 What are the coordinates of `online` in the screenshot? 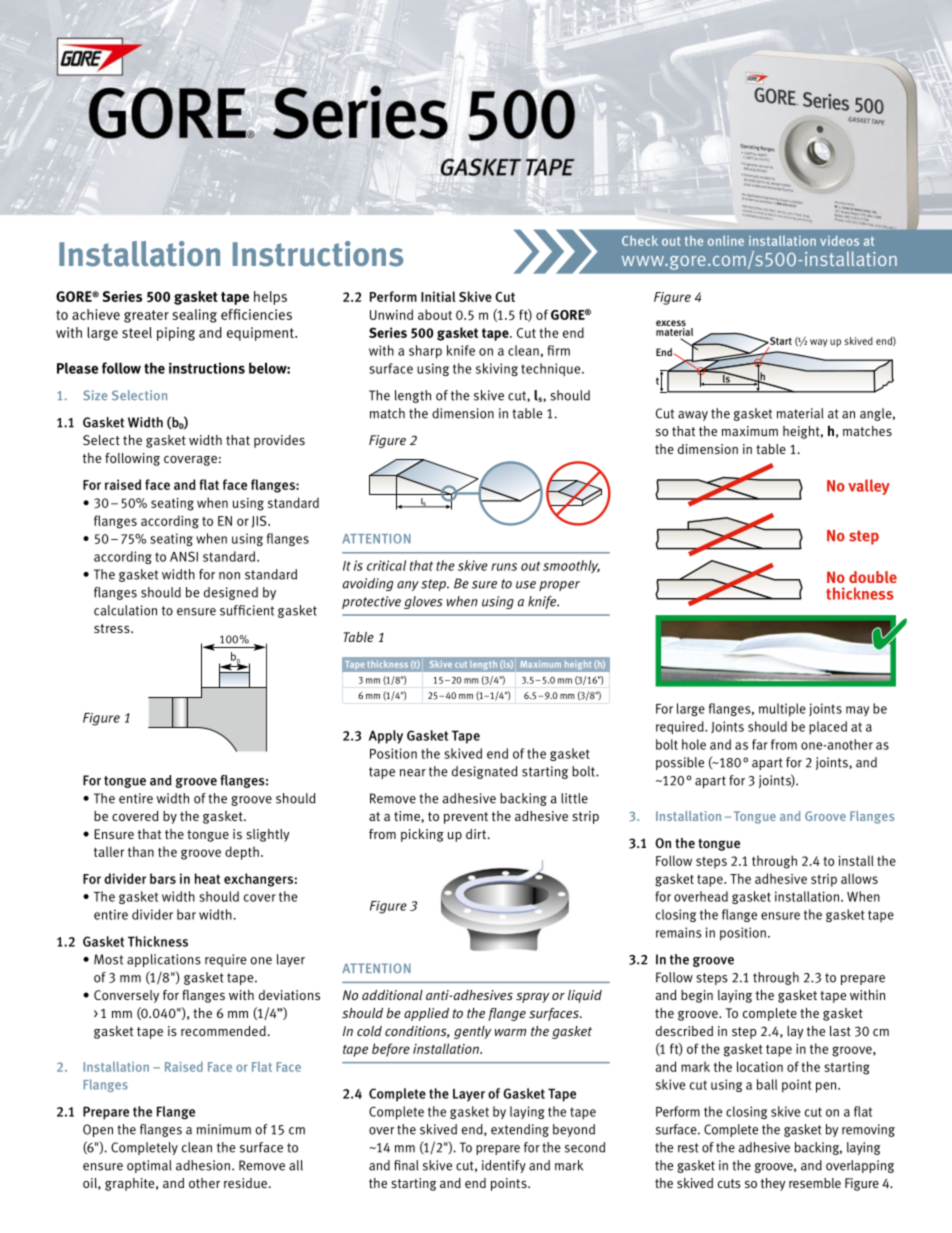 It's located at (726, 241).
